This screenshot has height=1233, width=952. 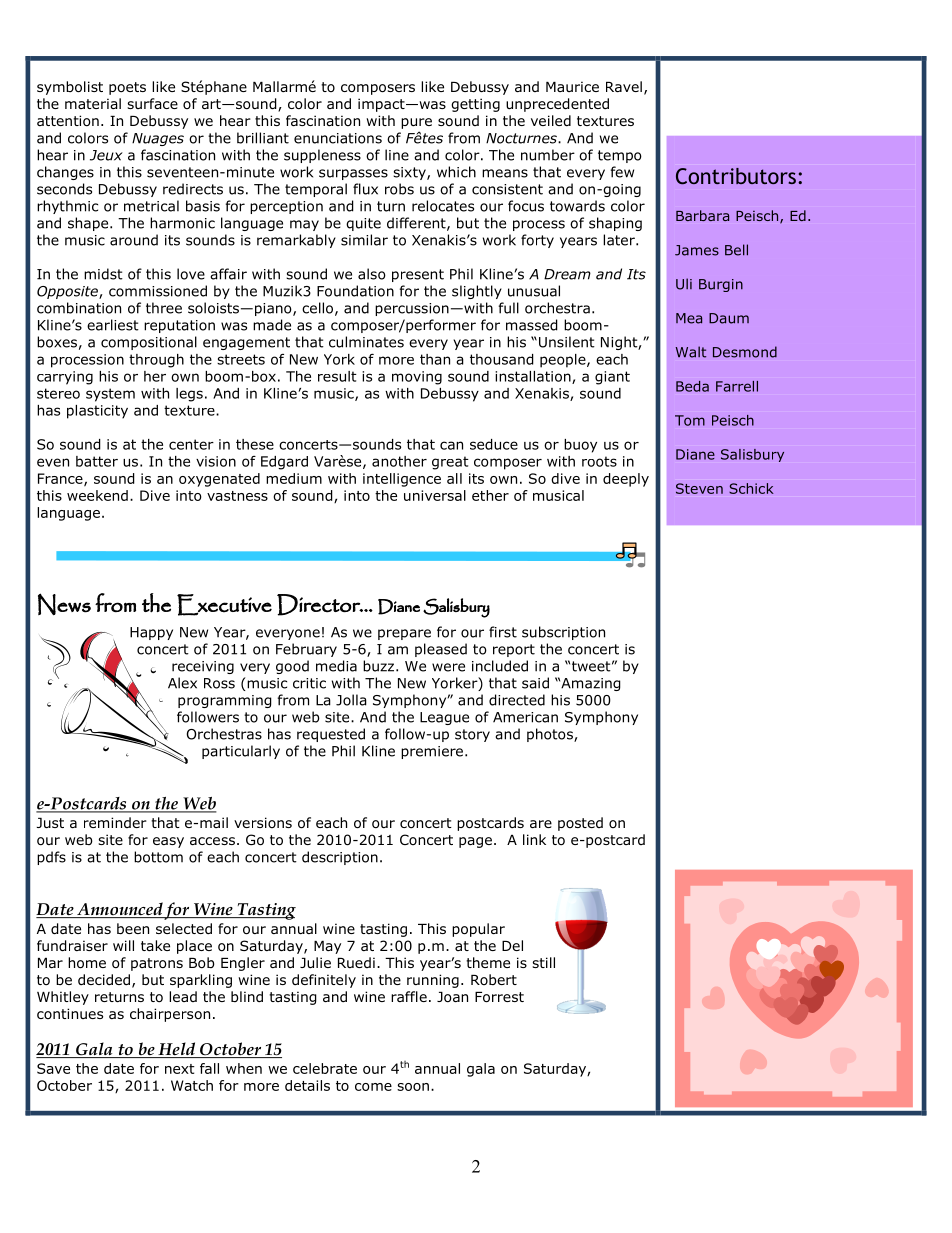 What do you see at coordinates (563, 633) in the screenshot?
I see `subscription` at bounding box center [563, 633].
